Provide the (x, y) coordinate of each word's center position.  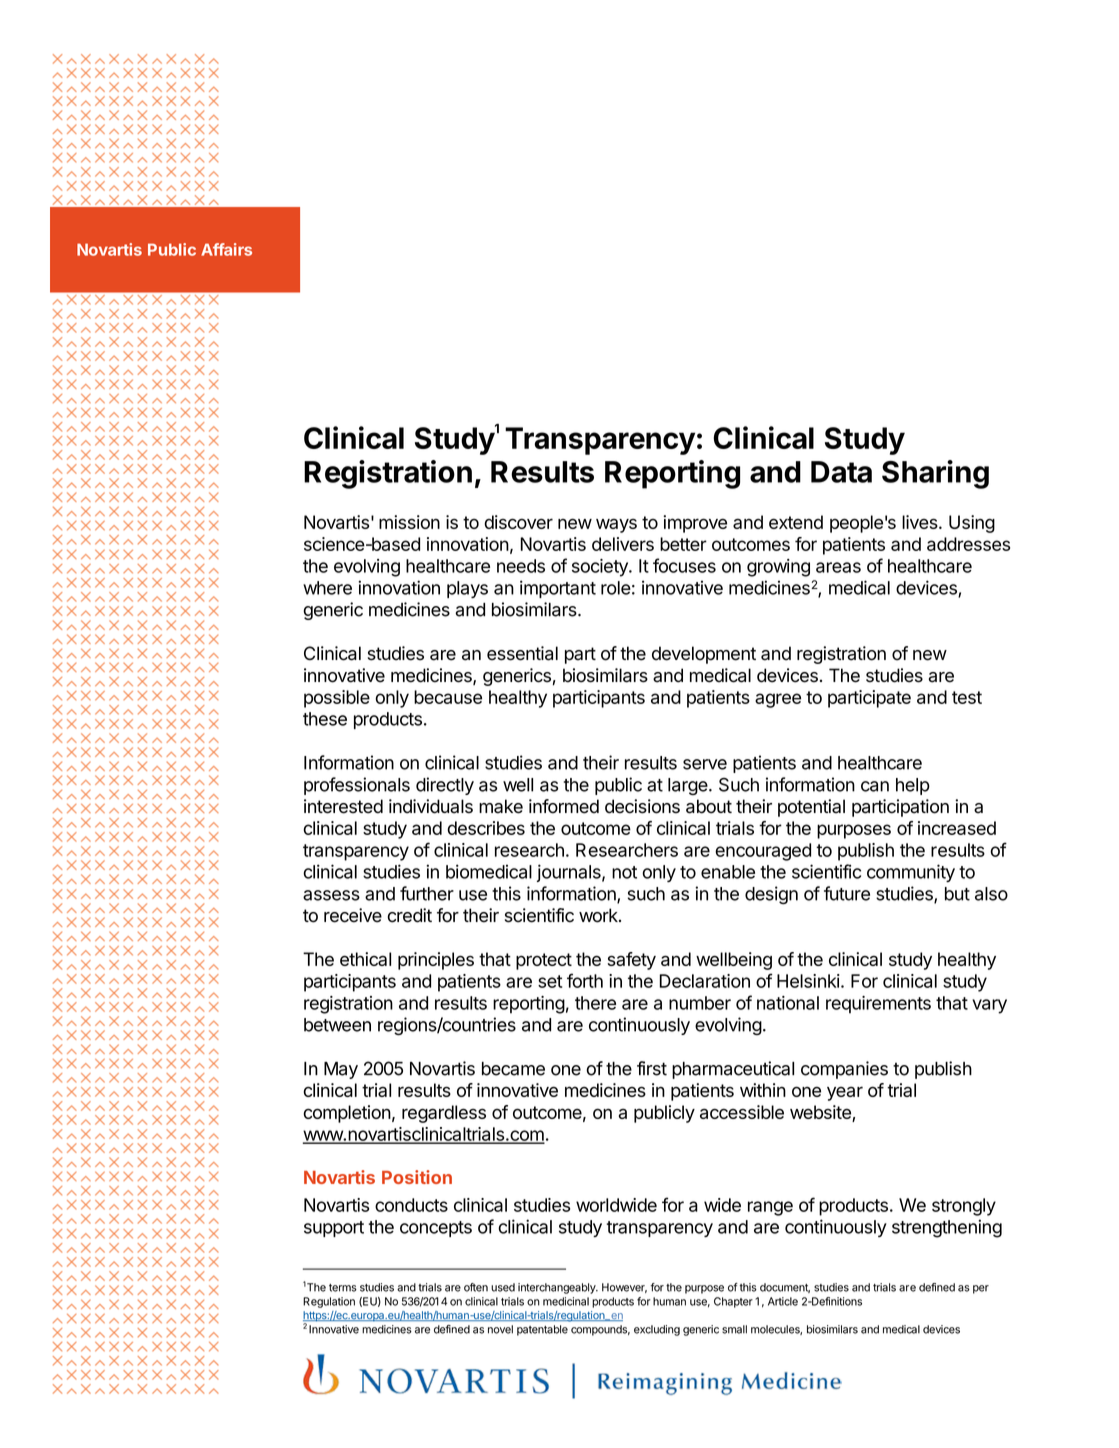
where (327, 588)
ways (616, 526)
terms (343, 1288)
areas (838, 567)
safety (632, 961)
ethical (365, 959)
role (616, 588)
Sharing (935, 474)
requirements (878, 1005)
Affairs (226, 249)
